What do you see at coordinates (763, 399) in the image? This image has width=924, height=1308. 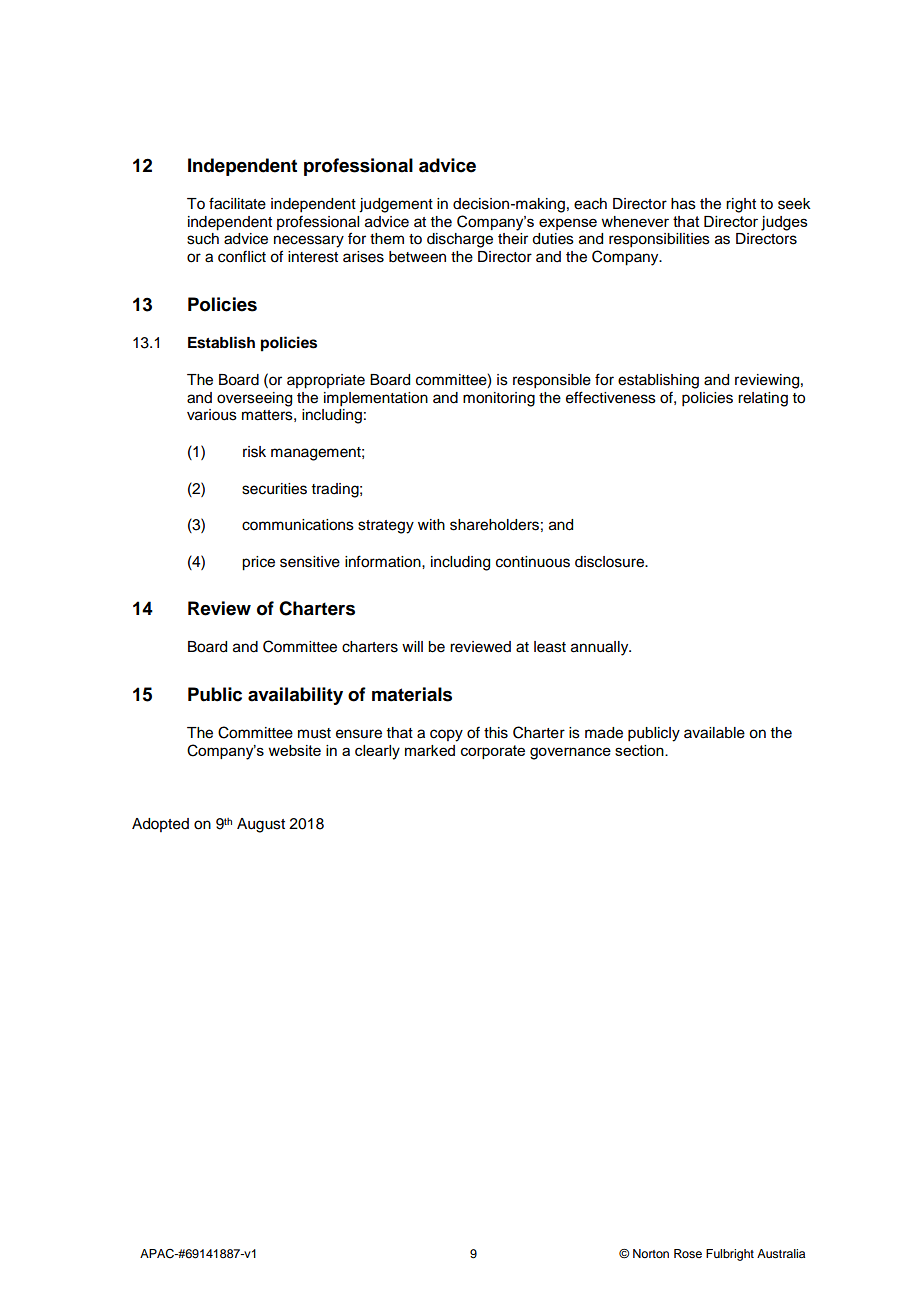 I see `relating` at bounding box center [763, 399].
